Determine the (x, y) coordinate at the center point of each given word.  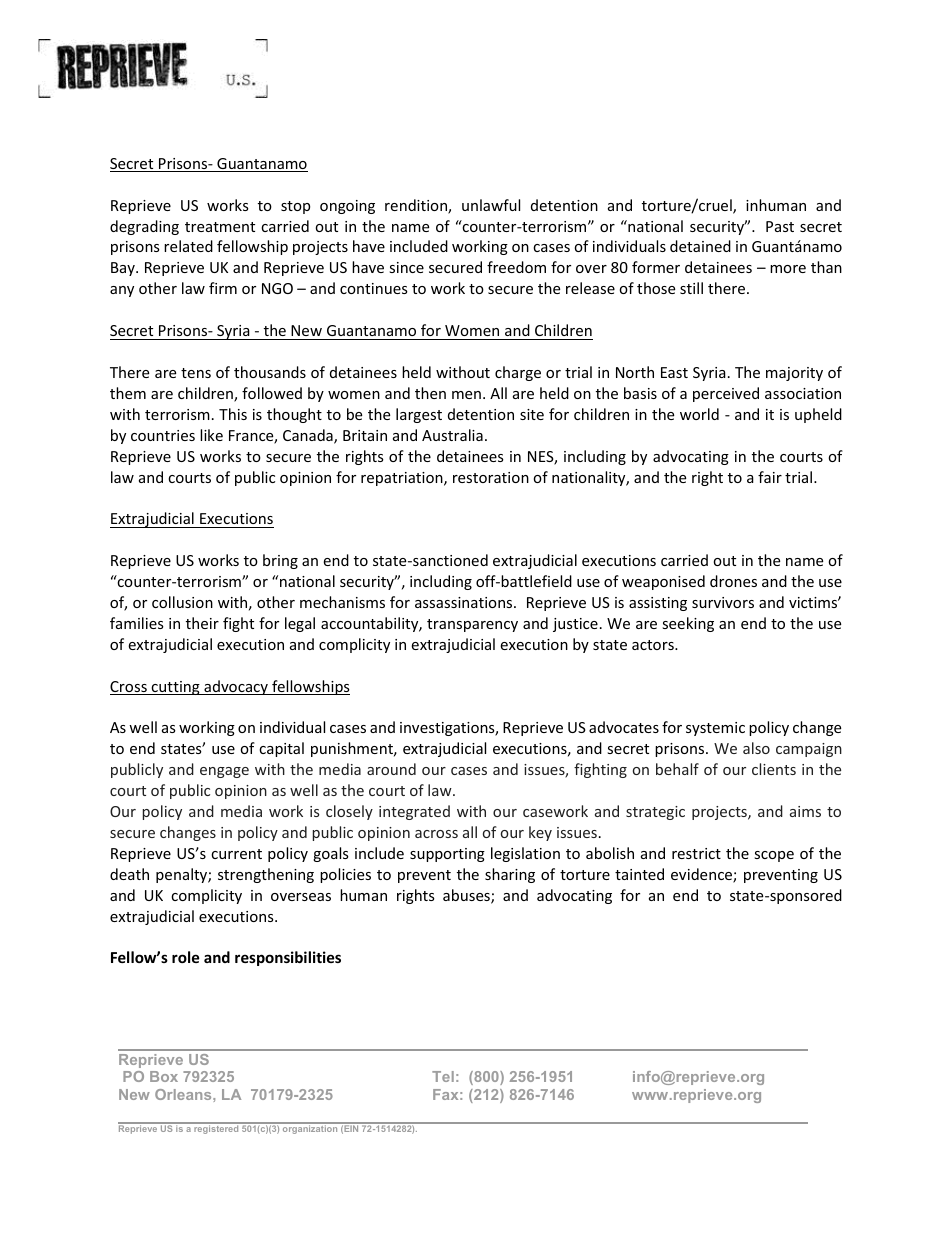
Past (780, 226)
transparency (472, 625)
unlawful (491, 205)
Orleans (184, 1094)
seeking (688, 624)
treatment (220, 227)
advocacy (236, 687)
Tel (443, 1076)
